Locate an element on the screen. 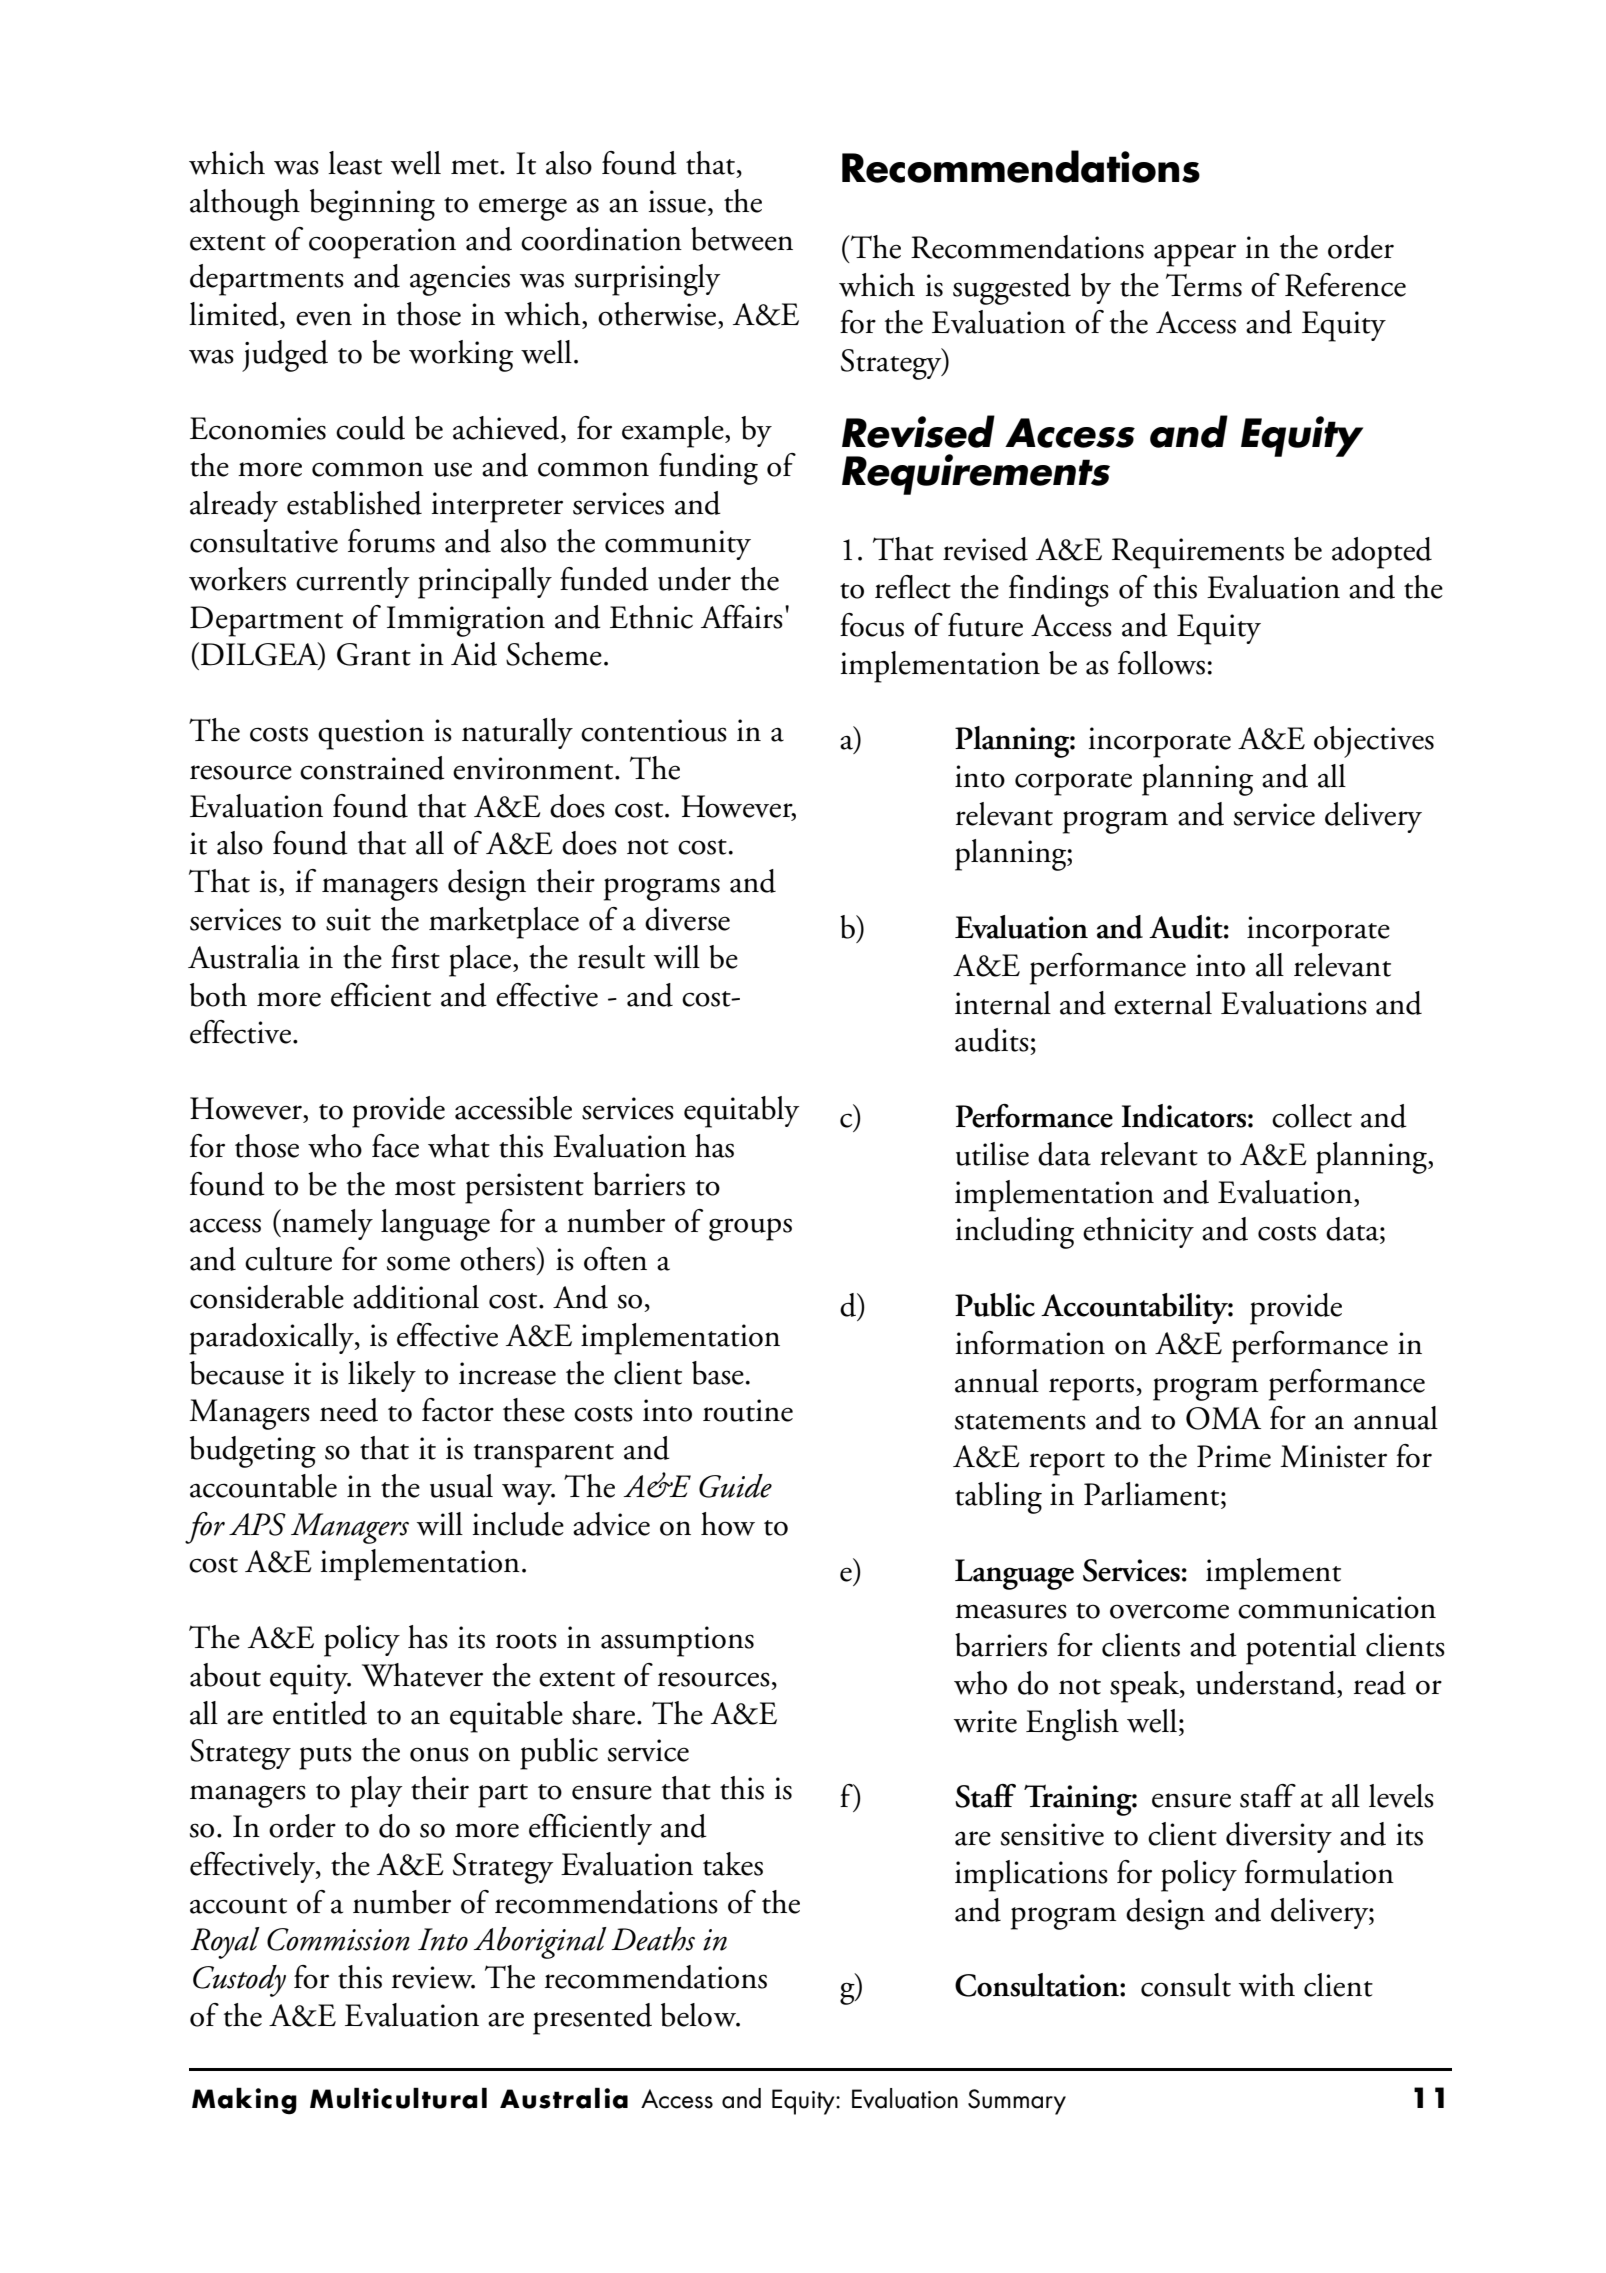 This screenshot has width=1606, height=2273. equitably is located at coordinates (742, 1112).
